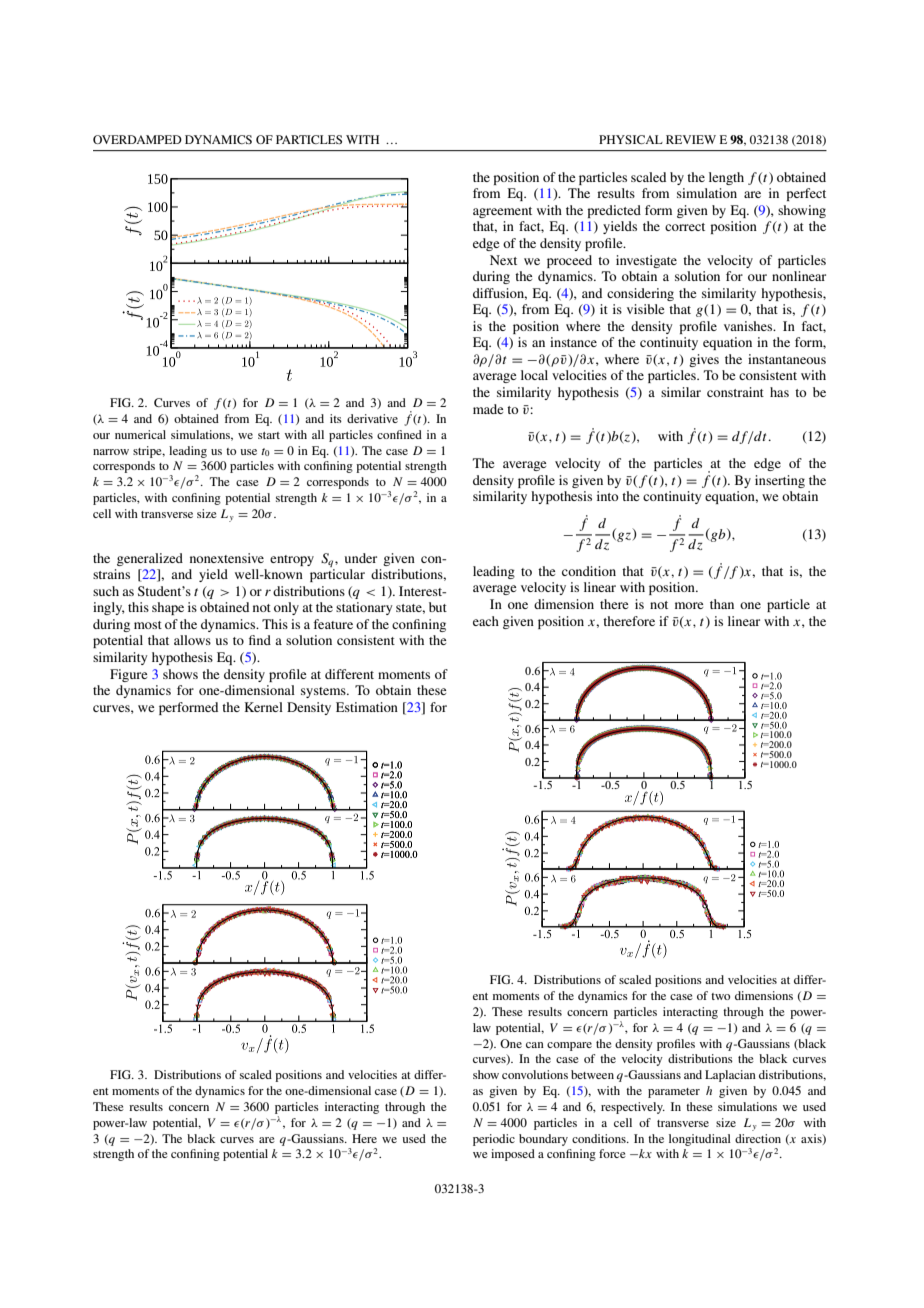 Image resolution: width=924 pixels, height=1308 pixels. I want to click on predicted, so click(614, 211).
